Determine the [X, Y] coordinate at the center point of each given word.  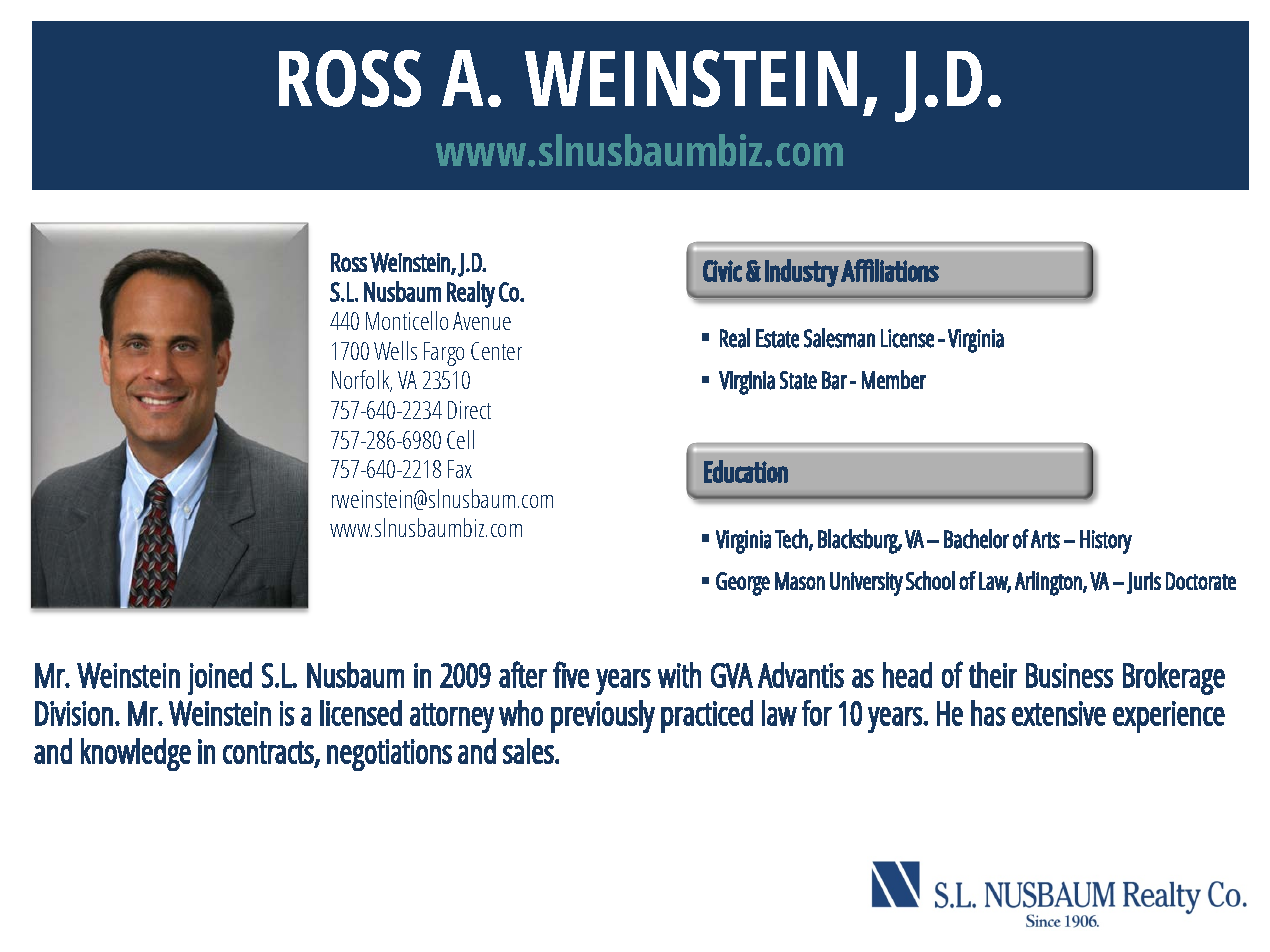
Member [894, 379]
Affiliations [890, 270]
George [743, 584]
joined [220, 678]
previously [603, 716]
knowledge [136, 754]
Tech [791, 539]
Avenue [482, 321]
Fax [460, 469]
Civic [722, 271]
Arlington [1049, 583]
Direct [469, 410]
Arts [1045, 539]
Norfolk [362, 381]
